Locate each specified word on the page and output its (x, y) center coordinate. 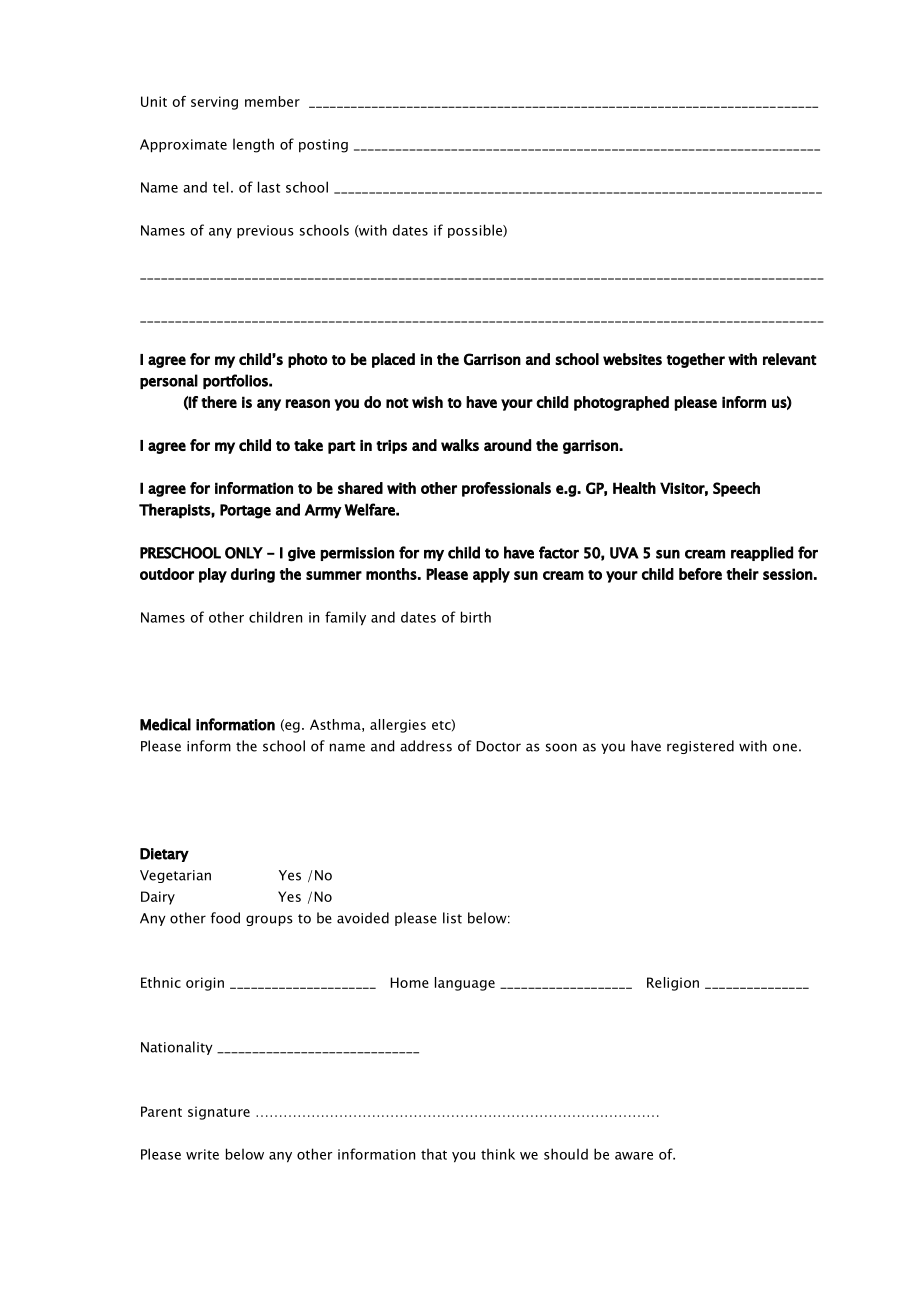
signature (219, 1113)
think (498, 1154)
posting (323, 146)
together (696, 360)
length (253, 145)
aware (634, 1156)
